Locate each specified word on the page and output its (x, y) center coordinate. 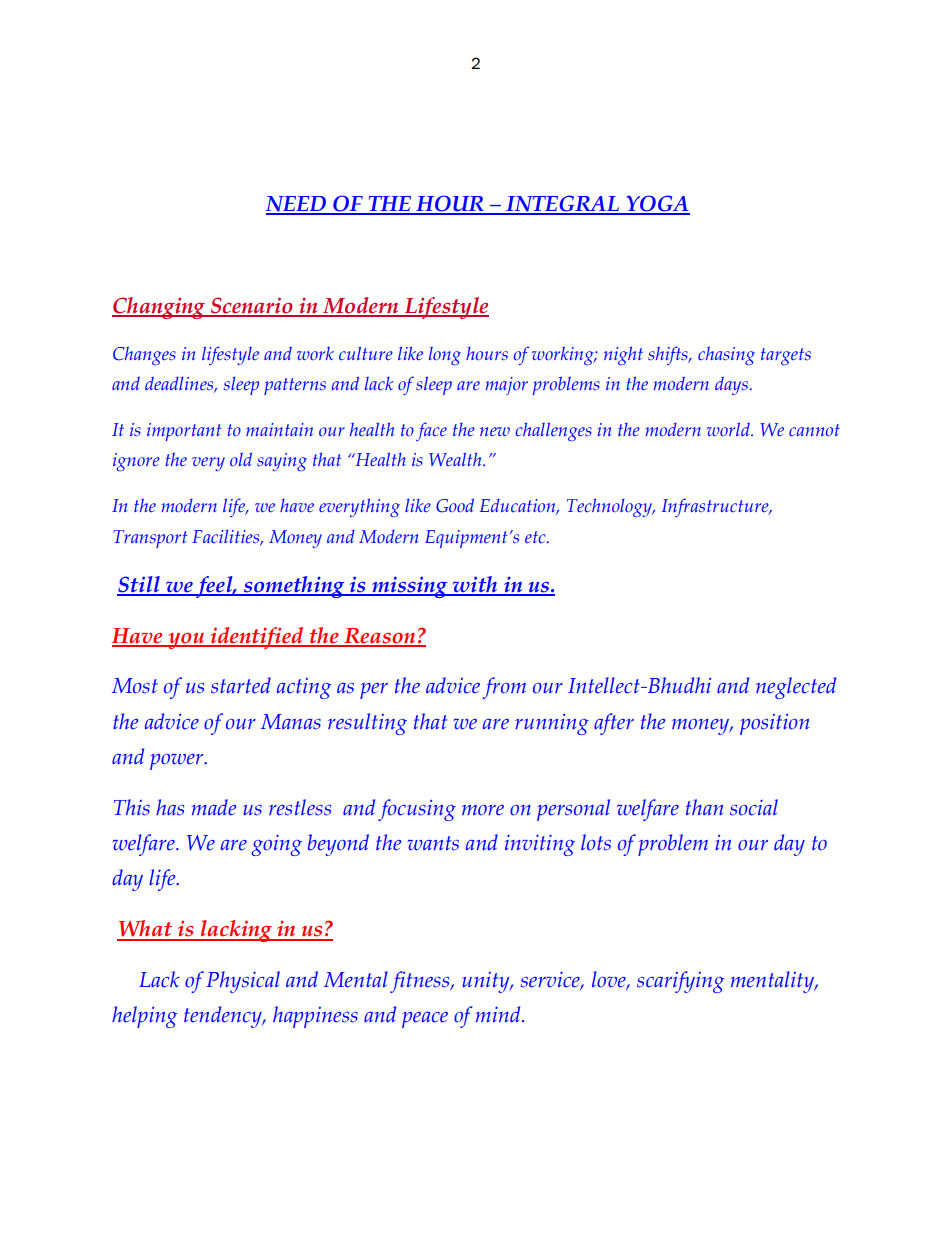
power (178, 762)
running (552, 724)
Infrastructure (716, 507)
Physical (243, 982)
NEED (297, 205)
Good (455, 505)
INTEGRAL (562, 204)
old (241, 459)
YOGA (657, 204)
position (774, 724)
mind (499, 1014)
